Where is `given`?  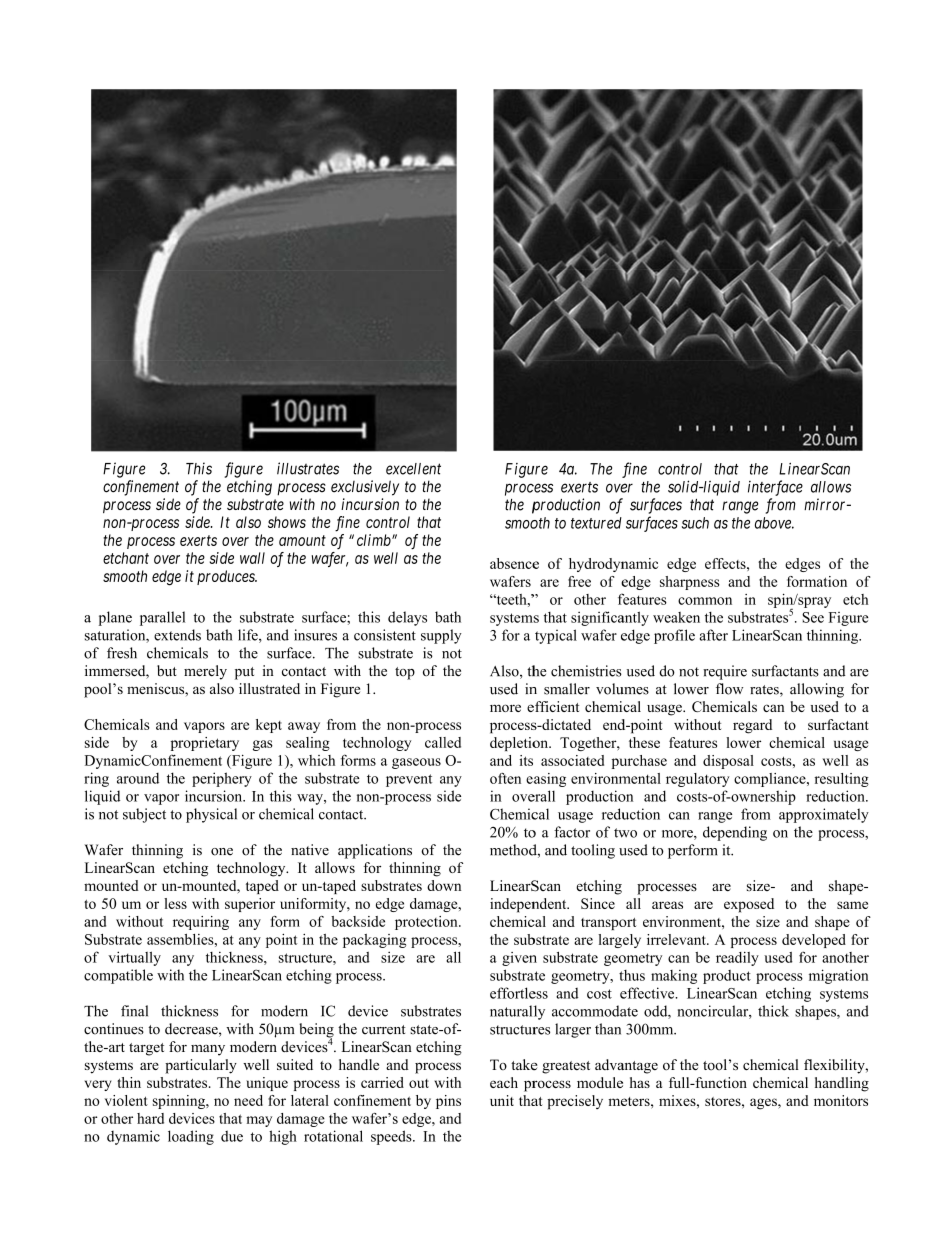
given is located at coordinates (519, 959).
